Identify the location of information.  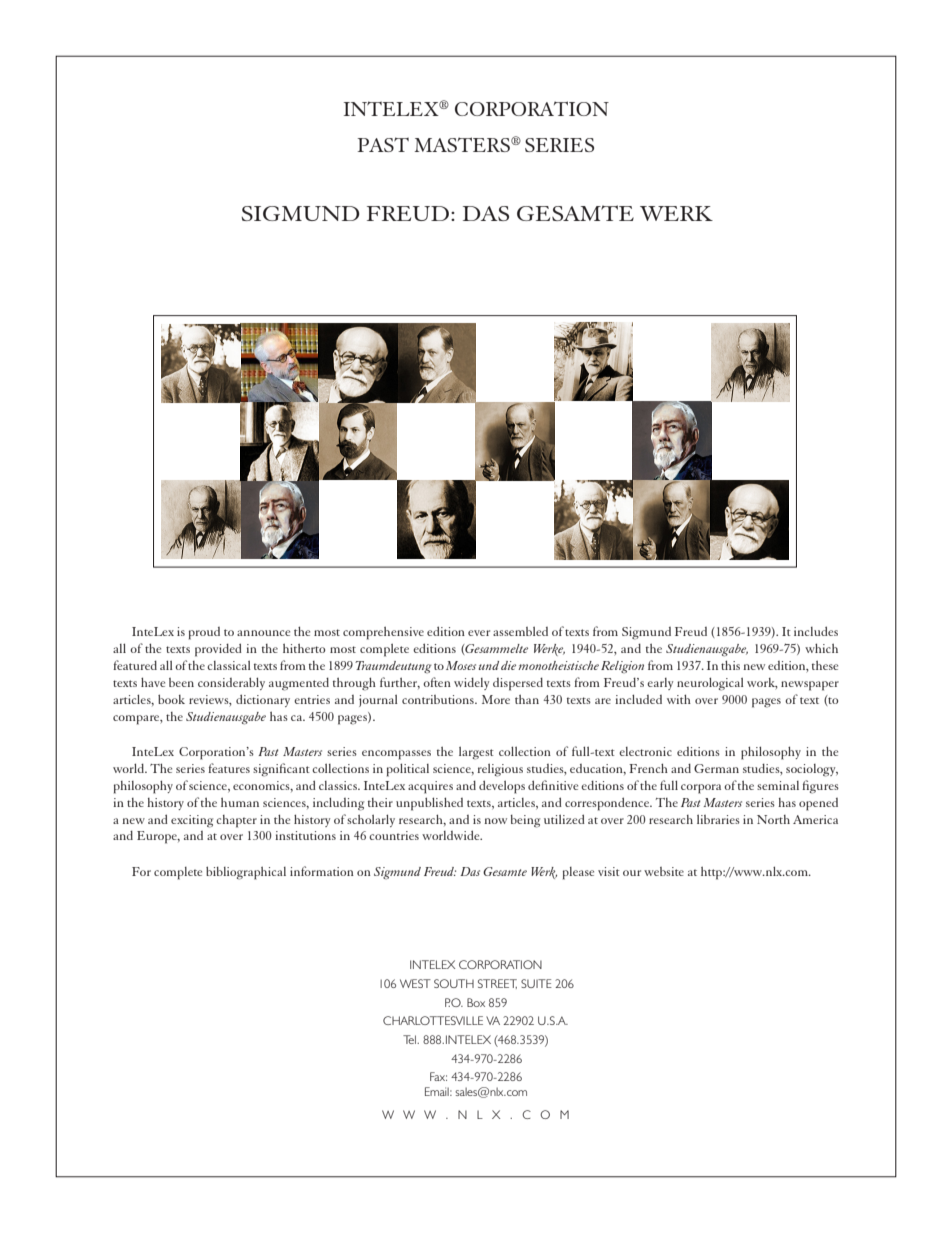
(322, 871).
